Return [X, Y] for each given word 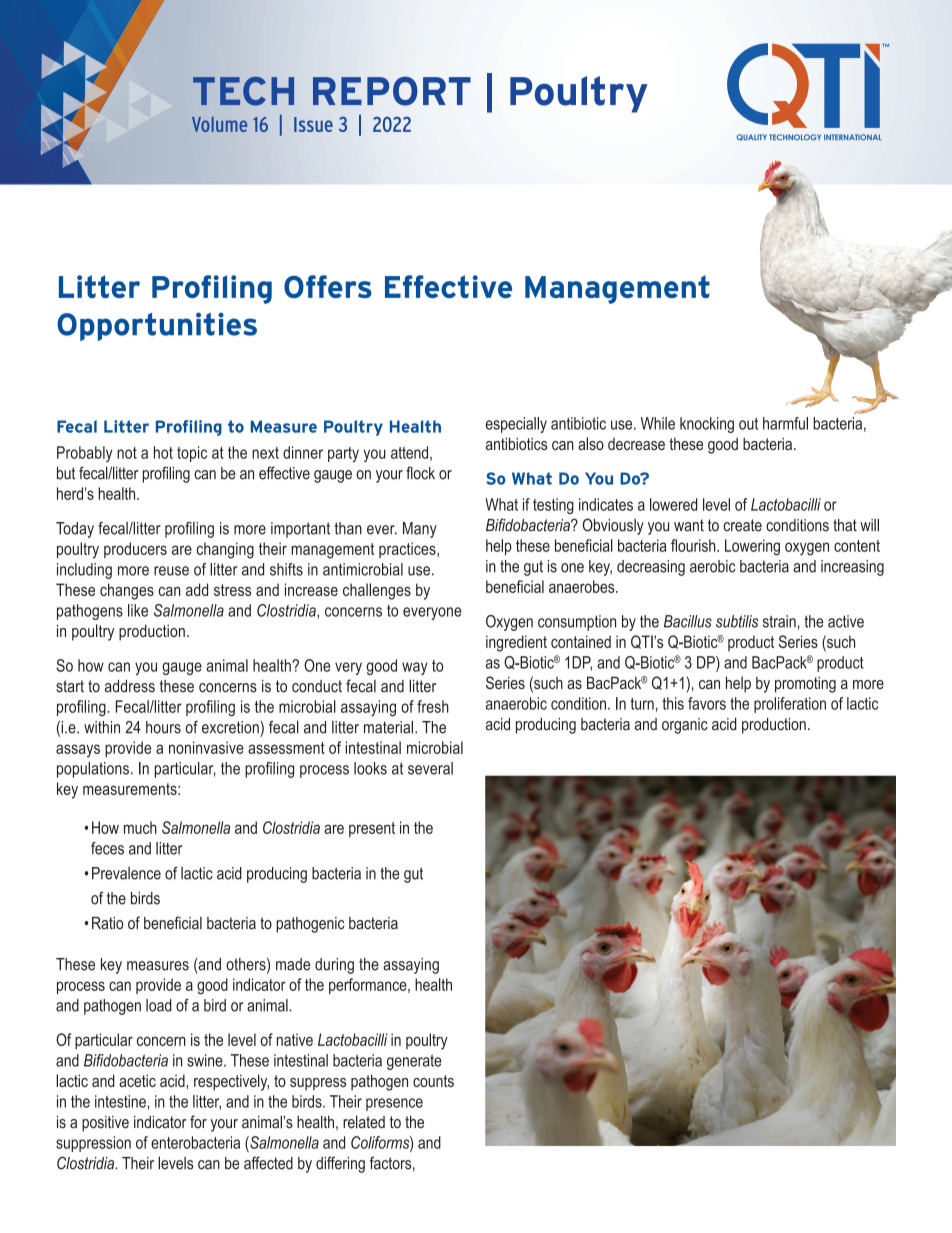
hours [163, 727]
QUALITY [752, 137]
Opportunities [157, 326]
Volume [219, 124]
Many [420, 530]
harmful [785, 423]
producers [135, 550]
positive [105, 1124]
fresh [433, 706]
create [742, 525]
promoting [805, 684]
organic [685, 726]
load [159, 1005]
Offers [328, 286]
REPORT [392, 91]
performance [369, 986]
